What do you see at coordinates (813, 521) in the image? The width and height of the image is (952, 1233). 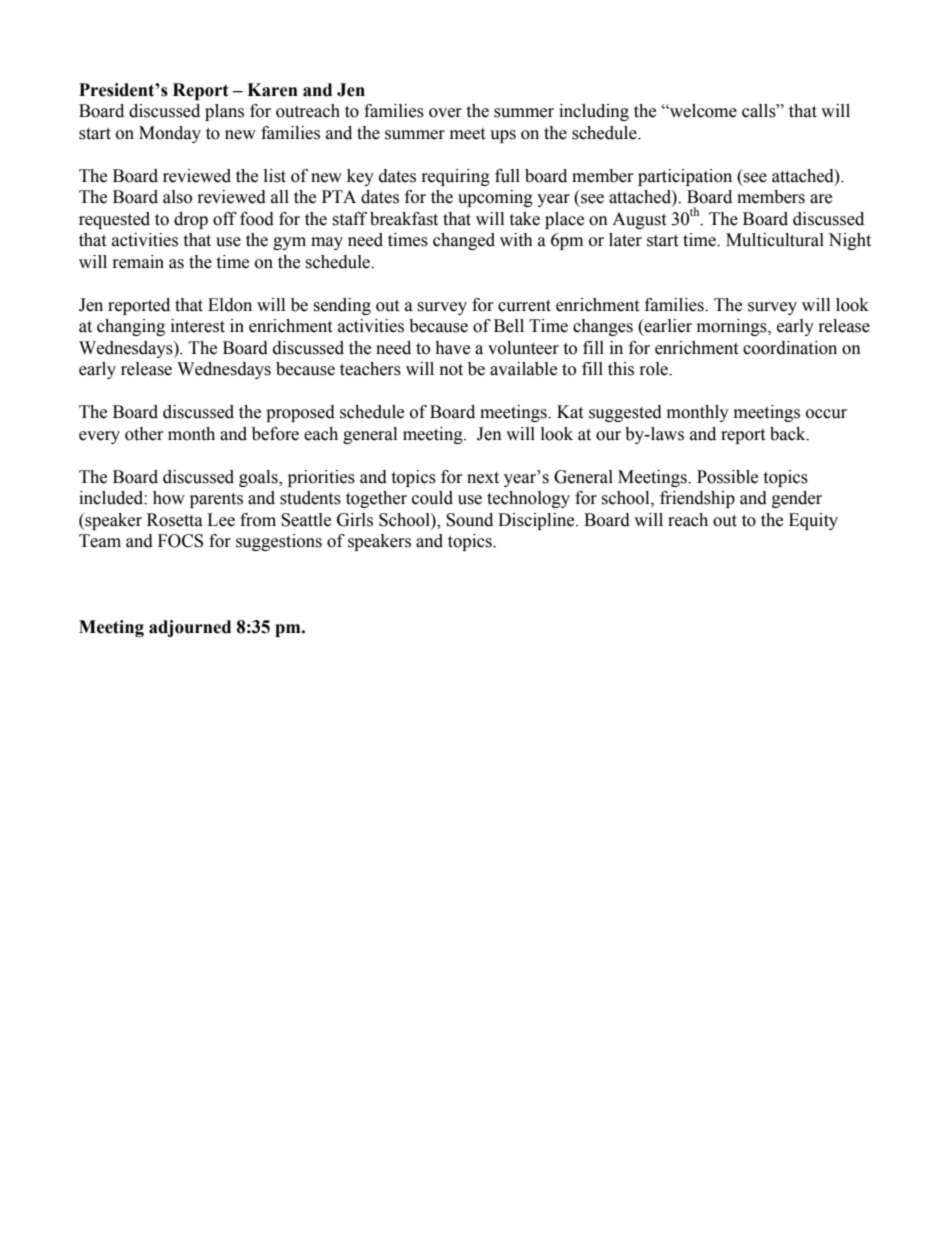 I see `Equity` at bounding box center [813, 521].
